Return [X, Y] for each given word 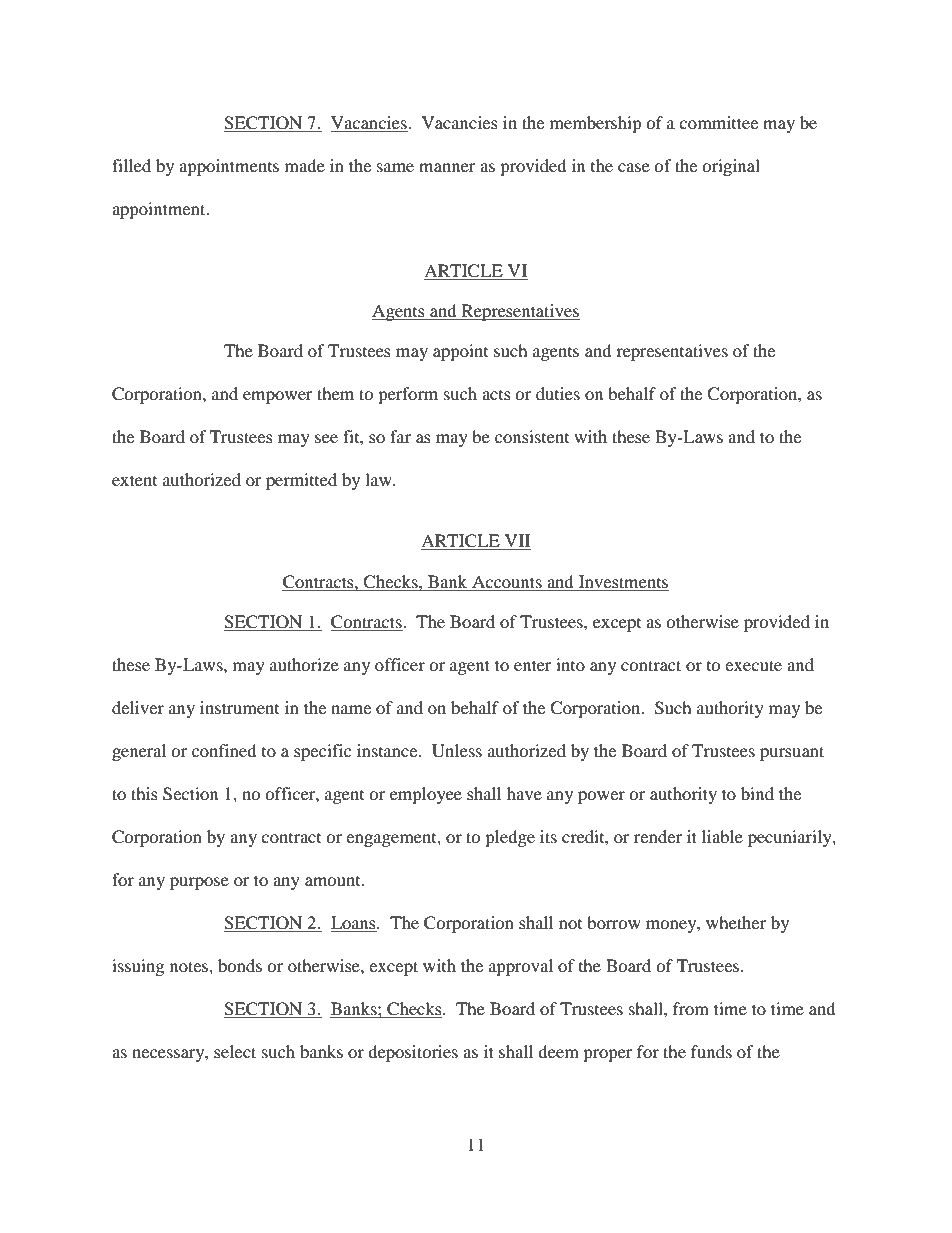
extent [134, 480]
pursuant [792, 753]
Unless [457, 751]
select [235, 1051]
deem [558, 1051]
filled [131, 165]
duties [558, 393]
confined [224, 750]
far [400, 436]
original [731, 167]
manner [447, 167]
